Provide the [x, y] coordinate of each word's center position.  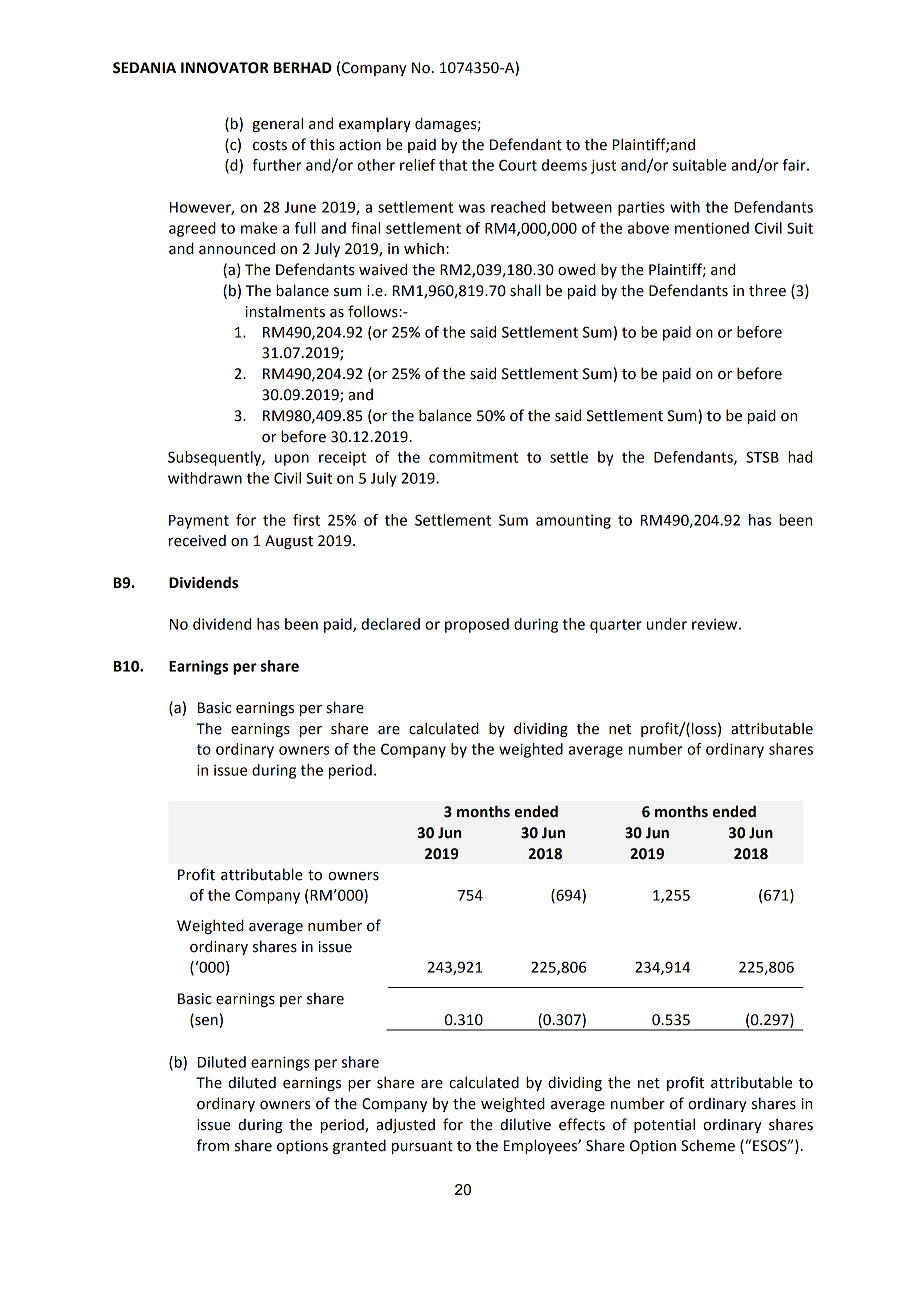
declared [390, 624]
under [667, 624]
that [453, 165]
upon [292, 460]
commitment [473, 457]
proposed [477, 625]
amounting [573, 522]
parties [641, 209]
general [277, 124]
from [213, 1145]
